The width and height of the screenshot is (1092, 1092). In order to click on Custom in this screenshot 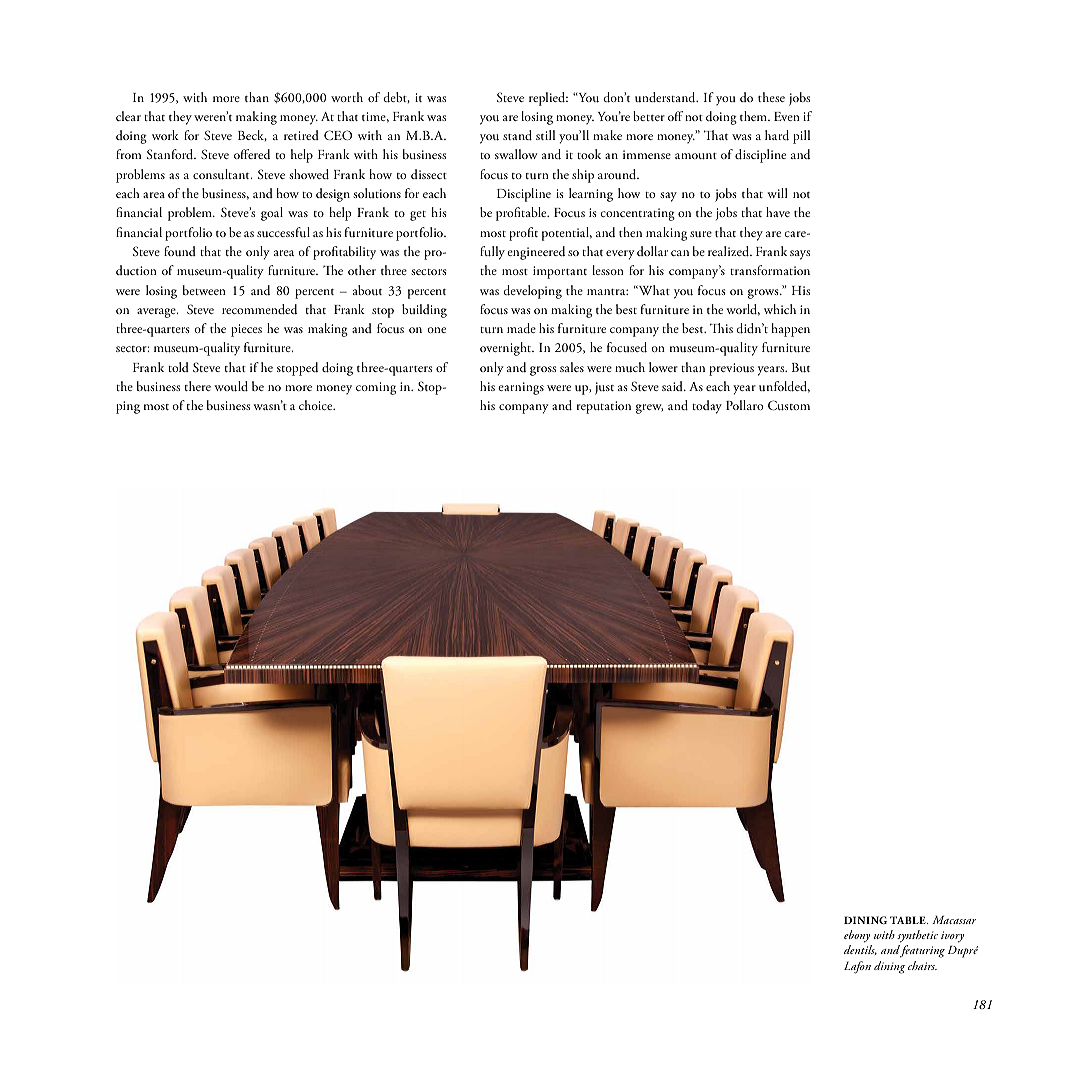, I will do `click(789, 405)`.
